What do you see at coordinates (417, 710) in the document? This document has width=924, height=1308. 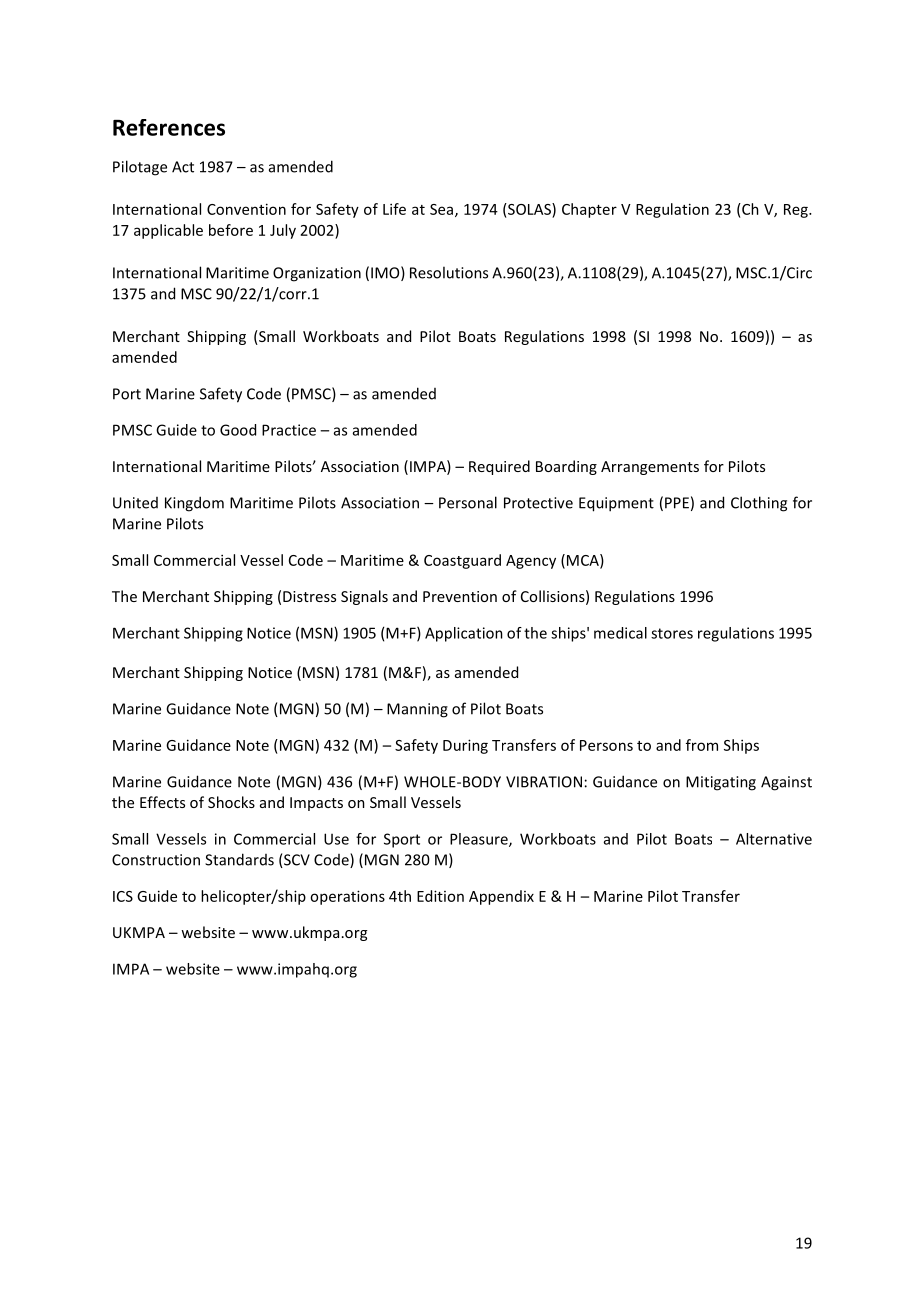 I see `Manning` at bounding box center [417, 710].
